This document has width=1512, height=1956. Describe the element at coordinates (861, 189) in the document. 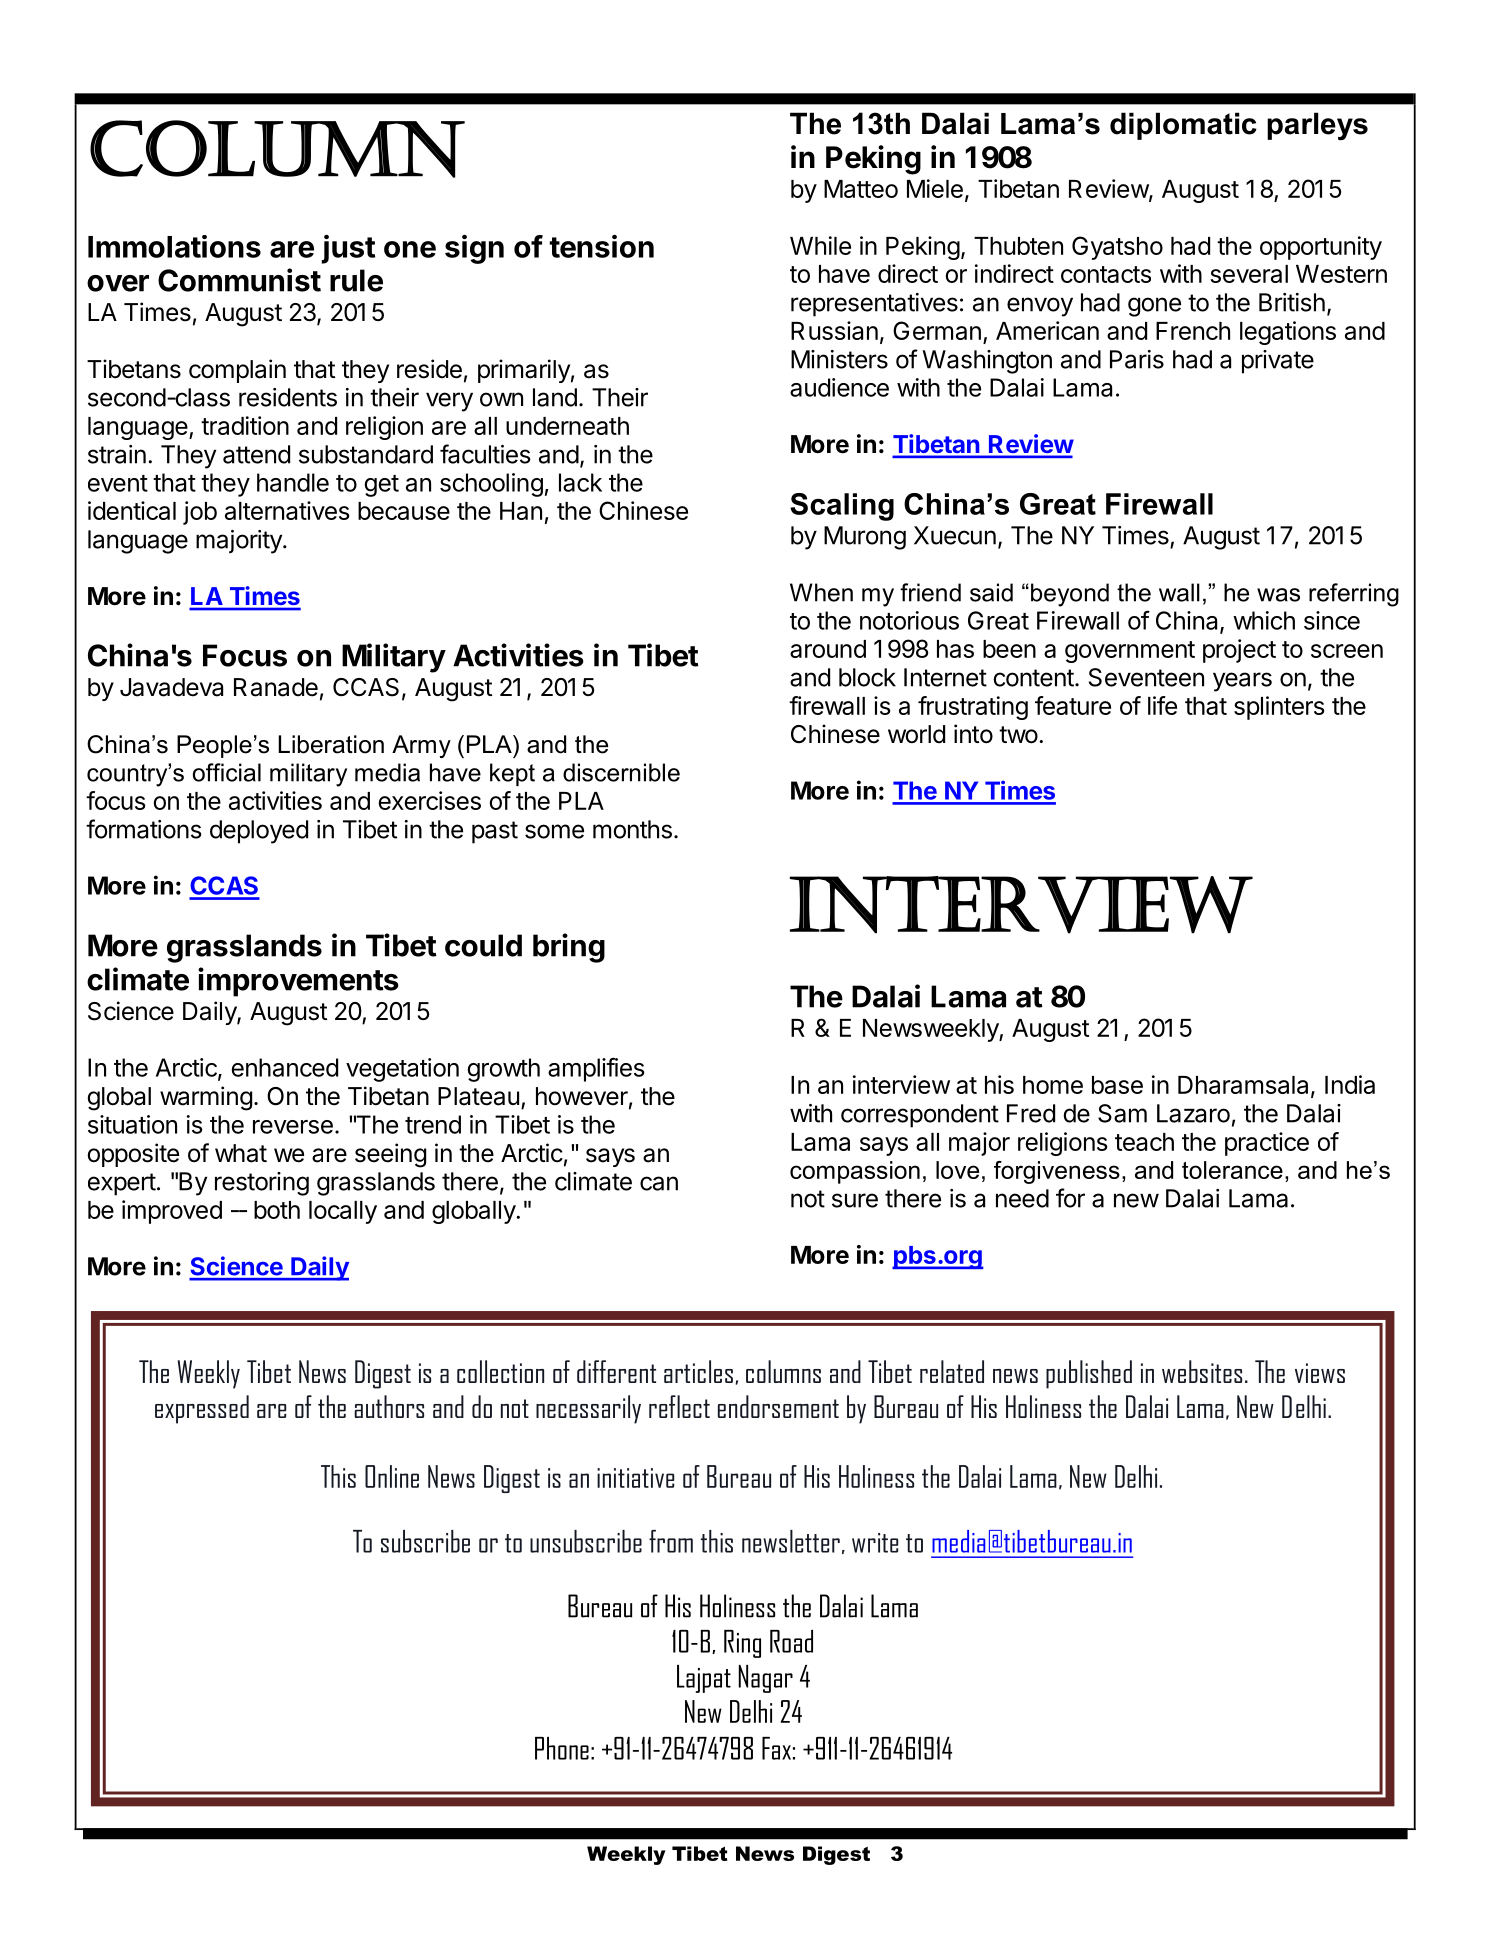

I see `Matteo` at that location.
